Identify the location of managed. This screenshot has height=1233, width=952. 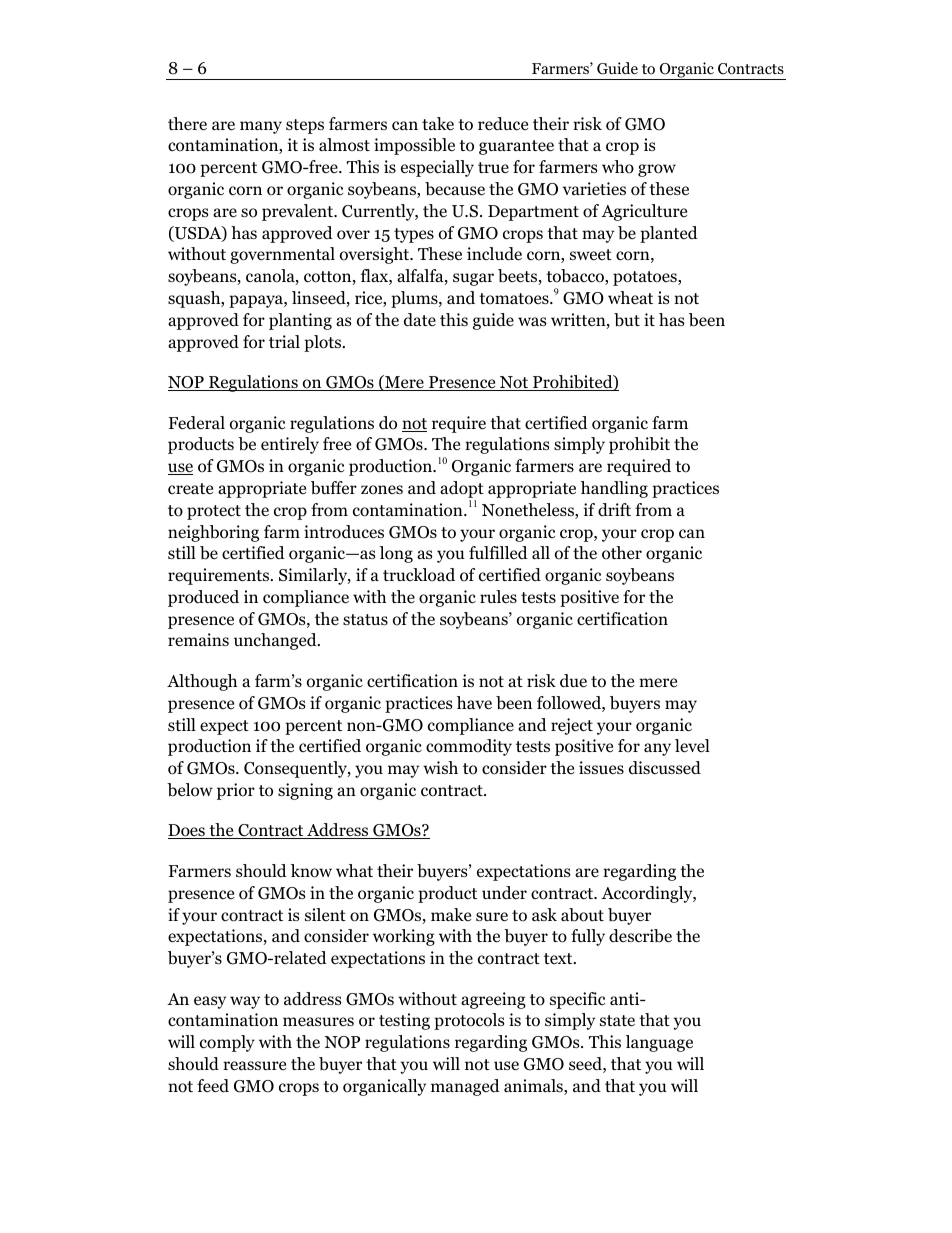
(465, 1087).
